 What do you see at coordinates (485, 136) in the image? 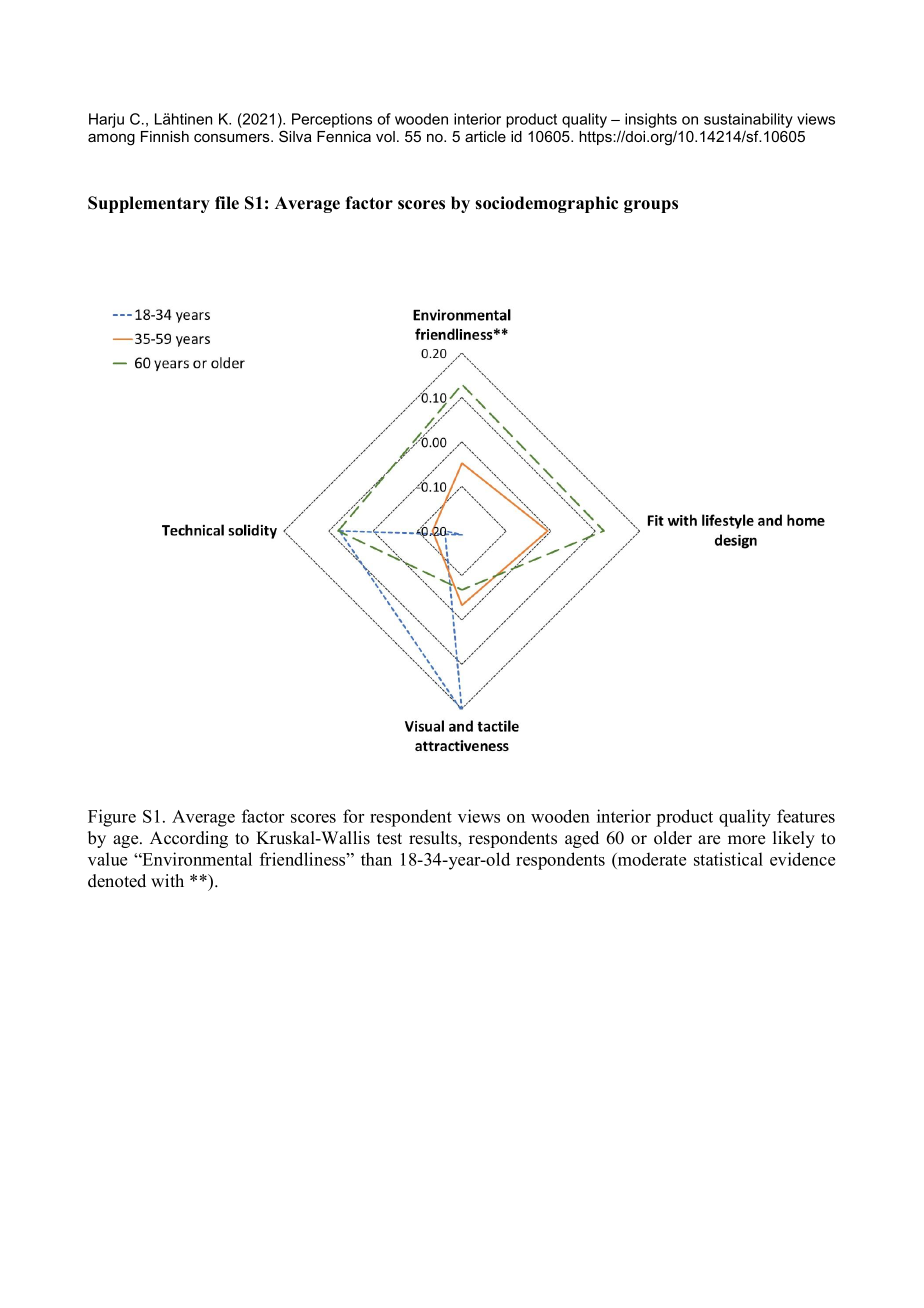
I see `article` at bounding box center [485, 136].
